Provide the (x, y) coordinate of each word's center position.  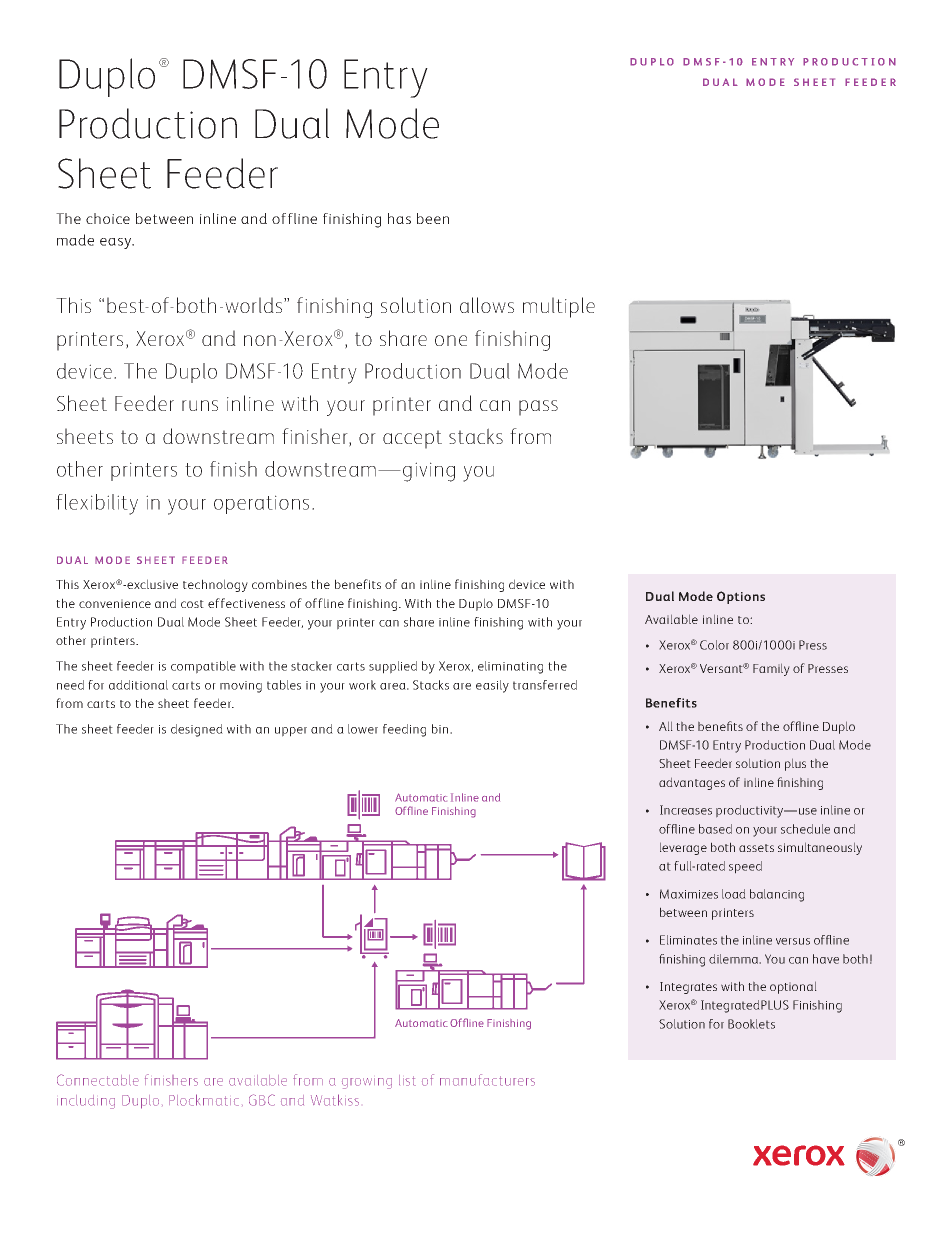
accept (412, 439)
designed (197, 730)
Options (741, 597)
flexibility (97, 504)
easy (116, 243)
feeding (404, 730)
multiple (559, 307)
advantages (692, 783)
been (433, 218)
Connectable (98, 1080)
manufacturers (487, 1080)
